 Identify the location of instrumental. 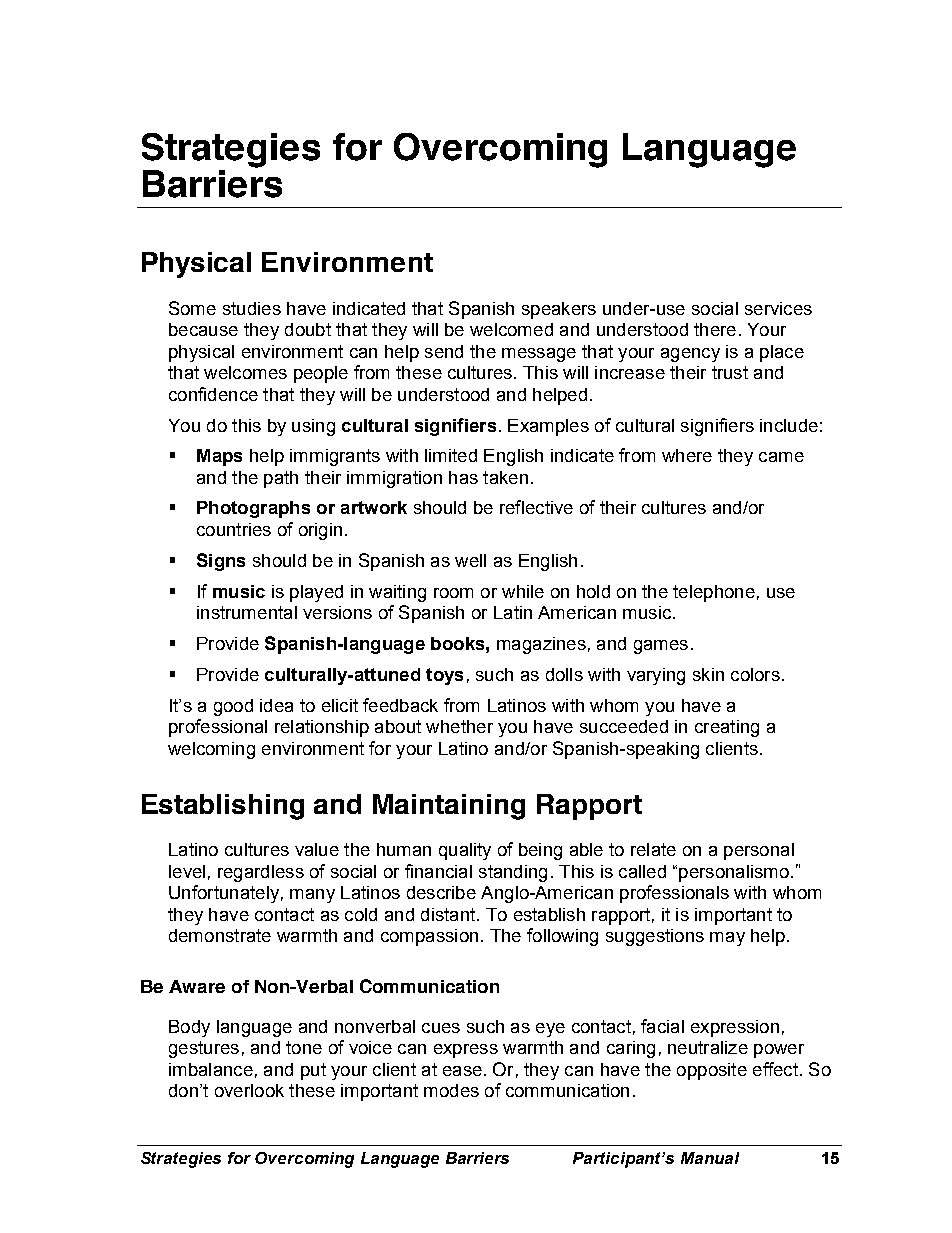
(247, 612).
